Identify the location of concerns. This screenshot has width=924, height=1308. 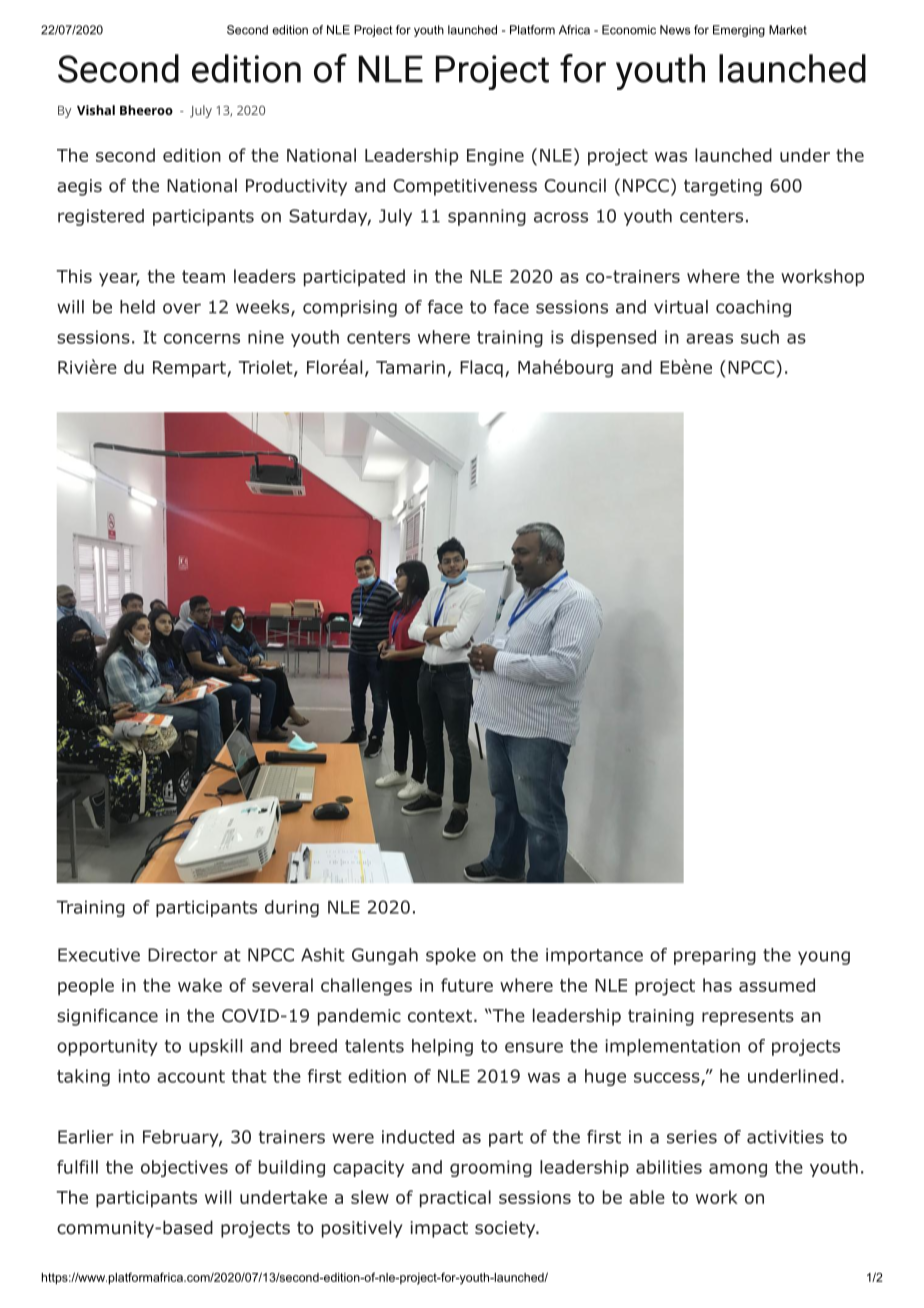
(202, 338).
